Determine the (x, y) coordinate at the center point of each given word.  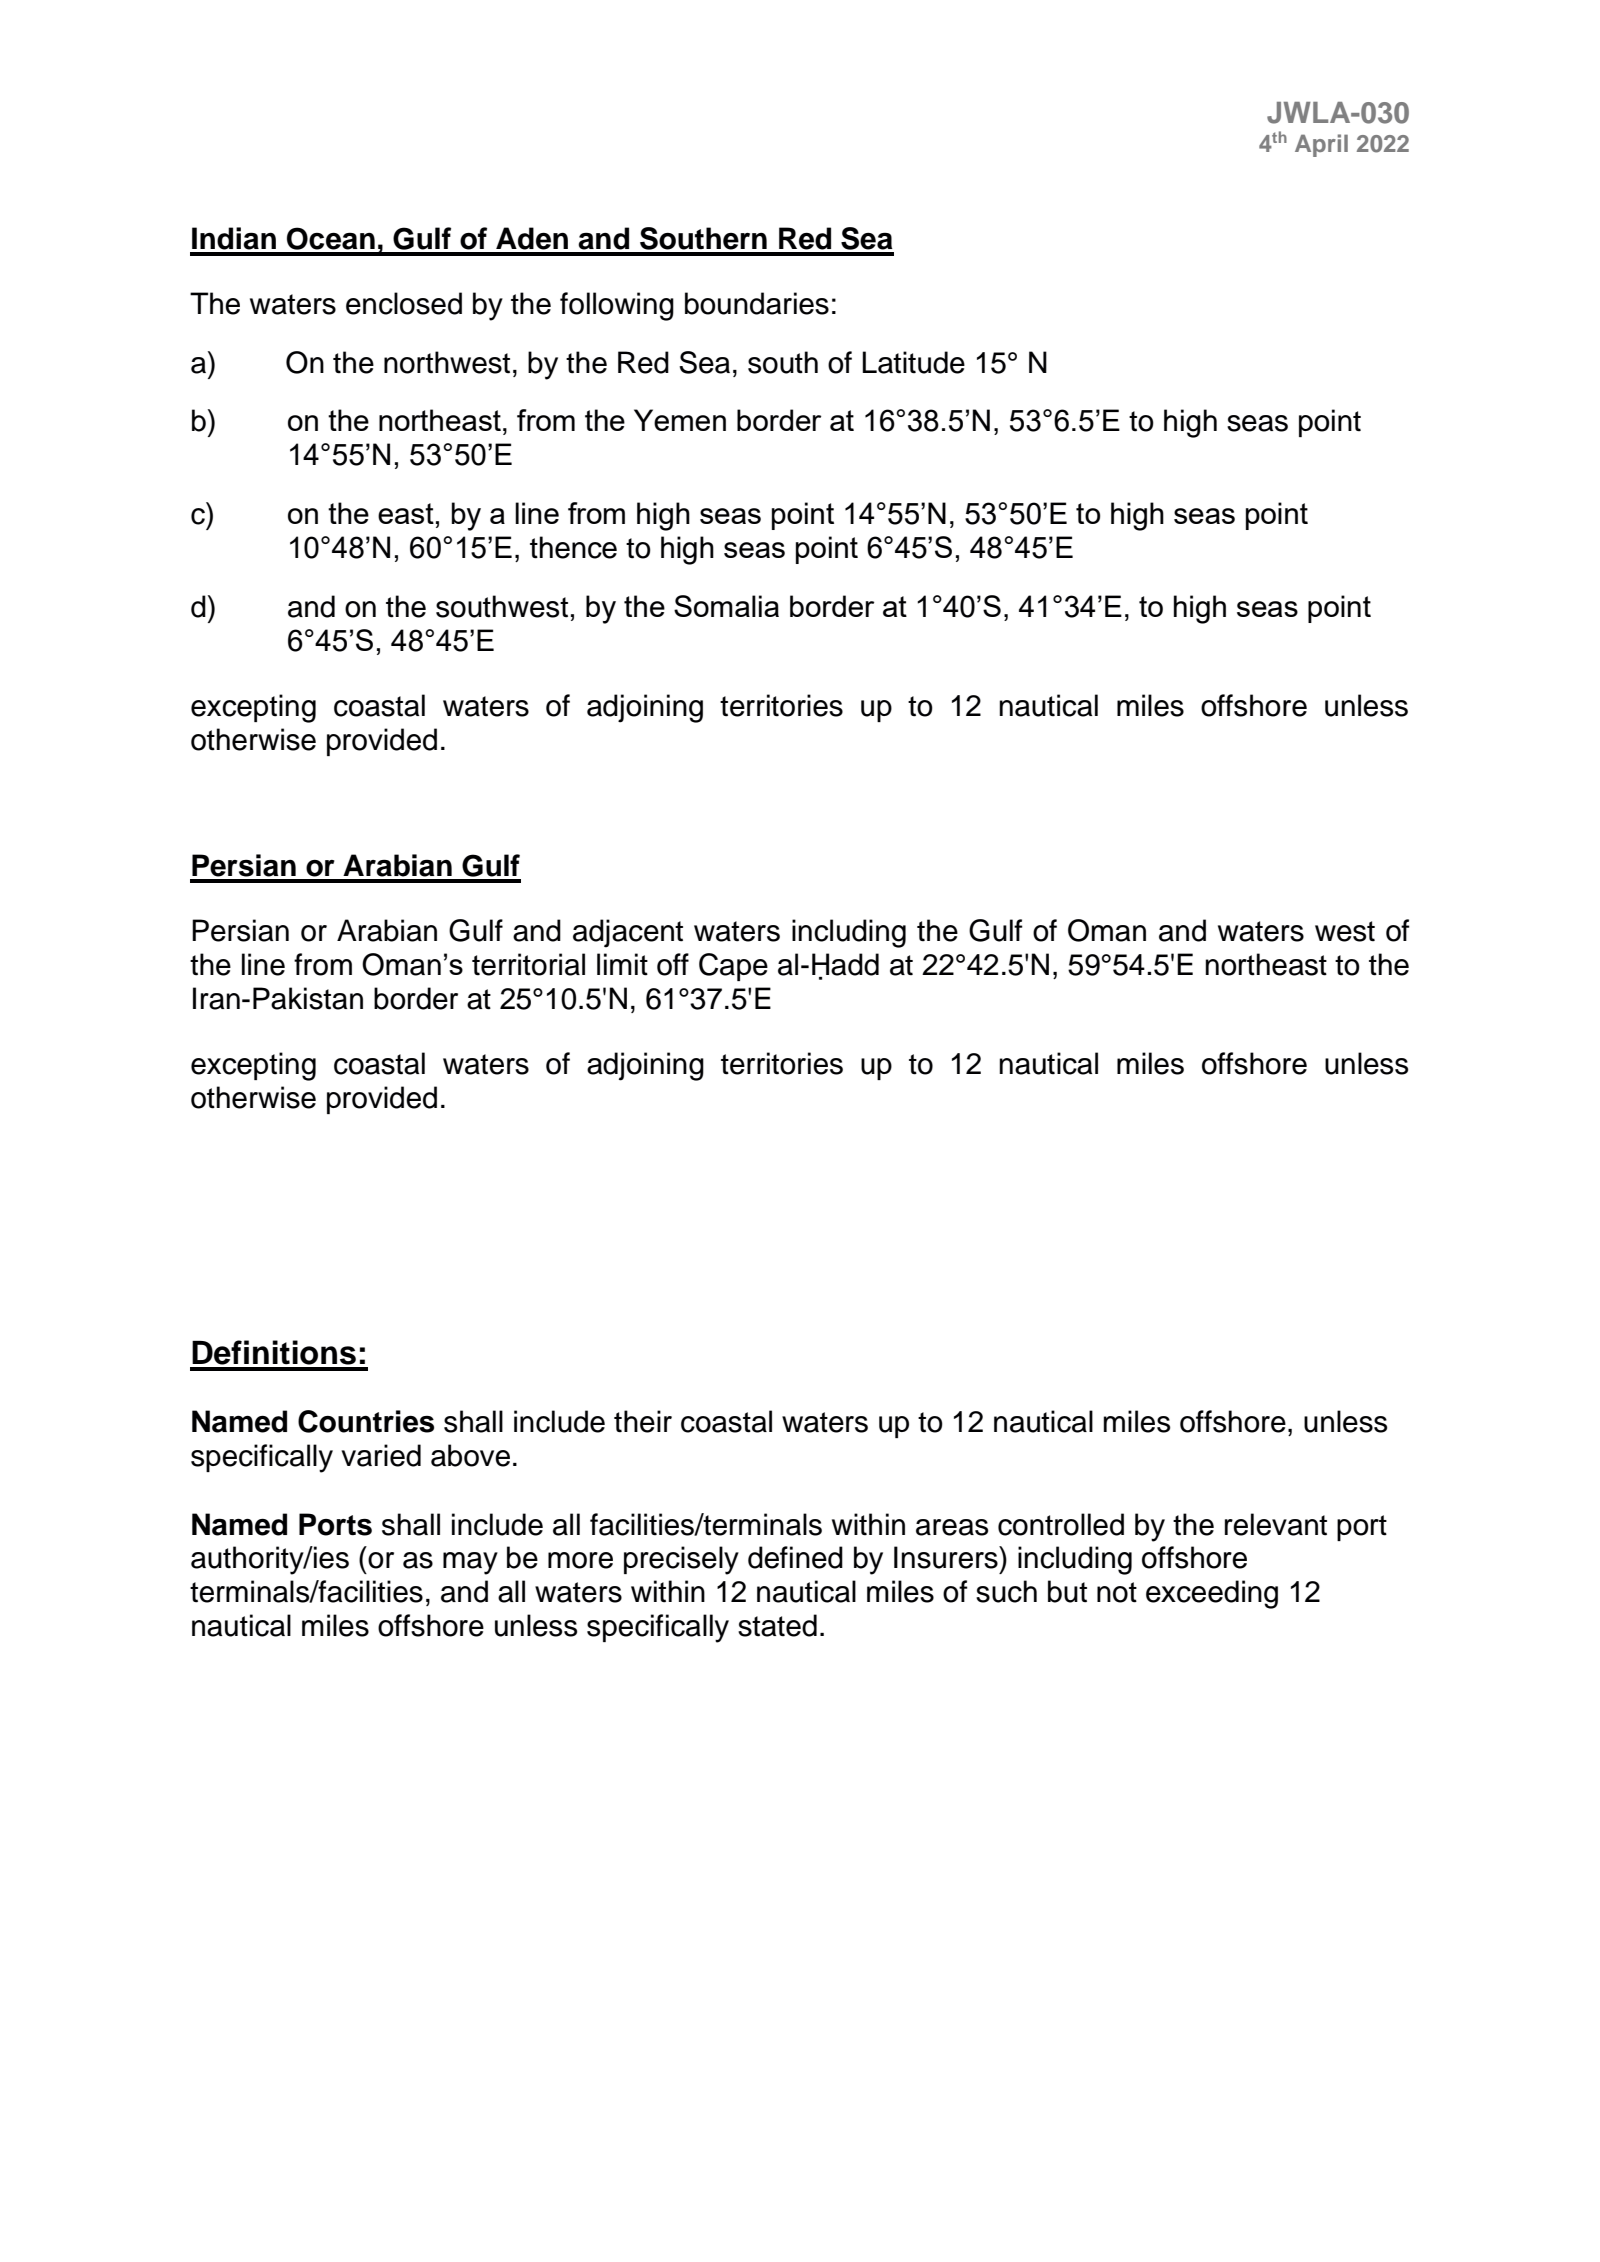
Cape (733, 967)
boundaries (757, 303)
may (470, 1563)
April (1321, 145)
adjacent (628, 933)
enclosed (404, 303)
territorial (528, 964)
